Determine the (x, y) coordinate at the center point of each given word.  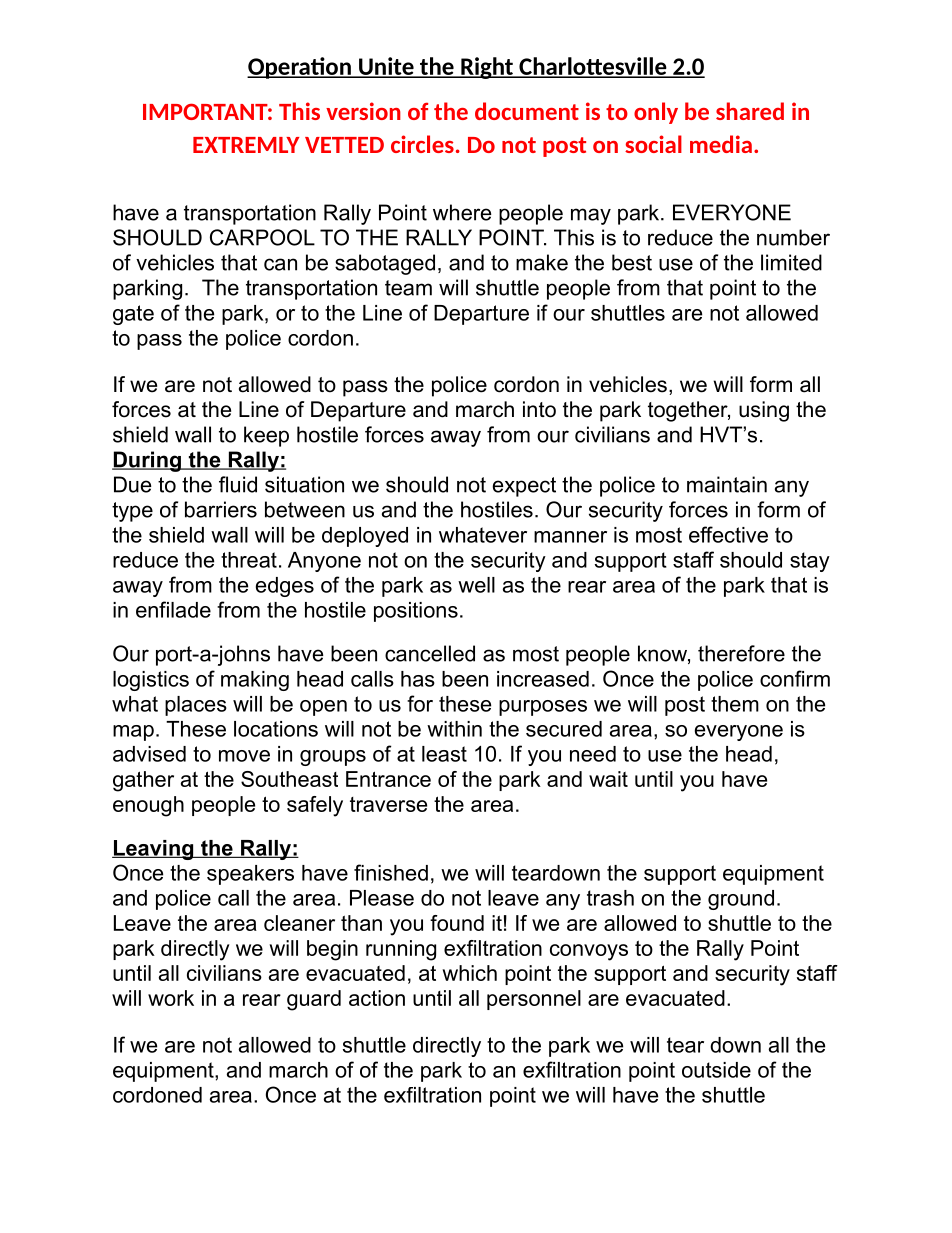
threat (249, 560)
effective (728, 534)
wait (608, 779)
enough (148, 806)
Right (487, 68)
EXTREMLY (246, 145)
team (408, 288)
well (476, 585)
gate (133, 315)
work (171, 998)
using (764, 411)
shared (750, 111)
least (444, 754)
